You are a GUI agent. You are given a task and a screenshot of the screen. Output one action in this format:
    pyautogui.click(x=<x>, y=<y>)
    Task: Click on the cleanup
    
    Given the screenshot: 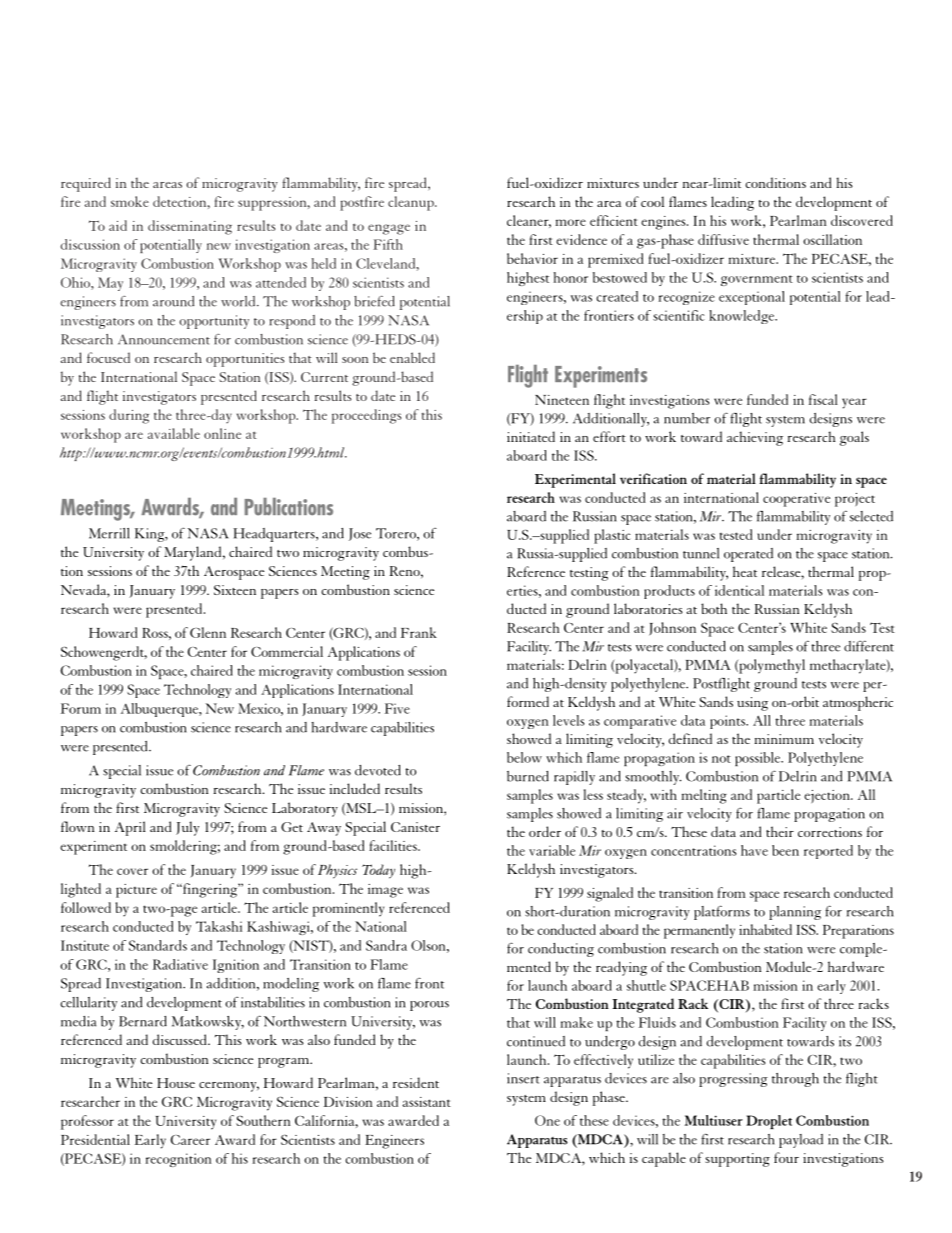 What is the action you would take?
    pyautogui.click(x=412, y=203)
